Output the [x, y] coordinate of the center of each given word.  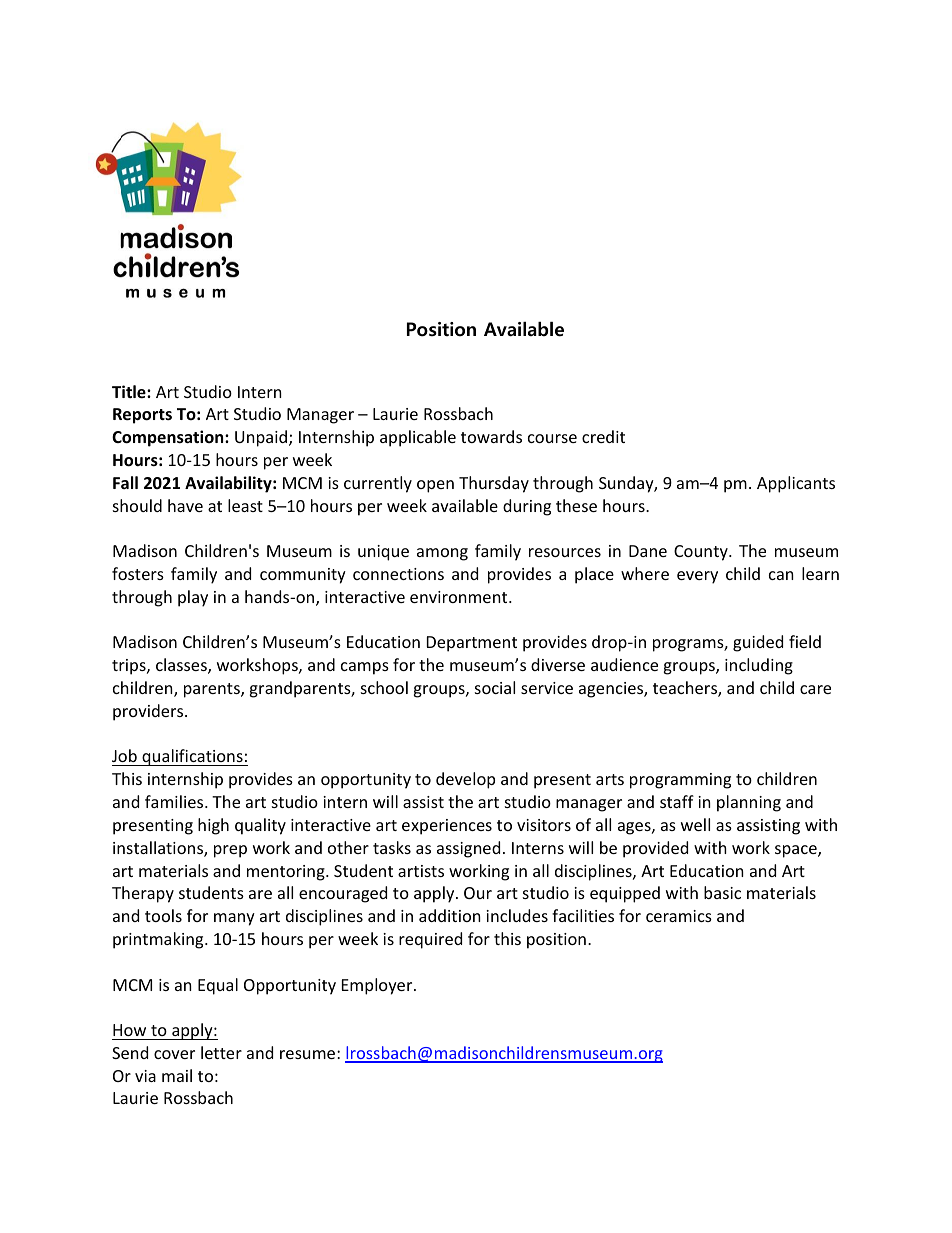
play [193, 598]
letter [221, 1052]
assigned [468, 849]
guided [758, 643]
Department [472, 644]
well [695, 824]
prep [230, 851]
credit [603, 436]
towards [491, 436]
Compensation [169, 438]
